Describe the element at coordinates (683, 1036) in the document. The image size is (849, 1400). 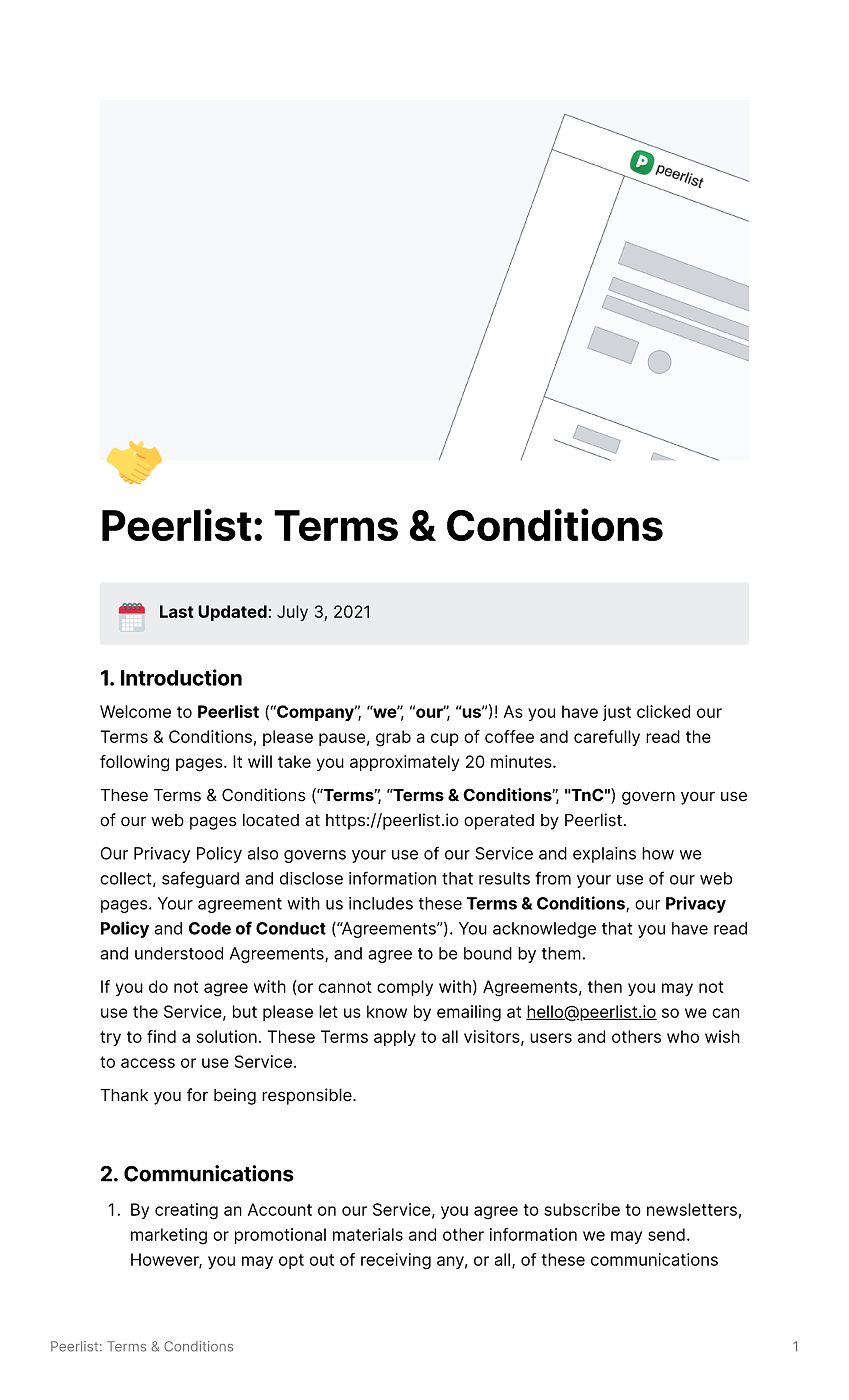
I see `who` at that location.
